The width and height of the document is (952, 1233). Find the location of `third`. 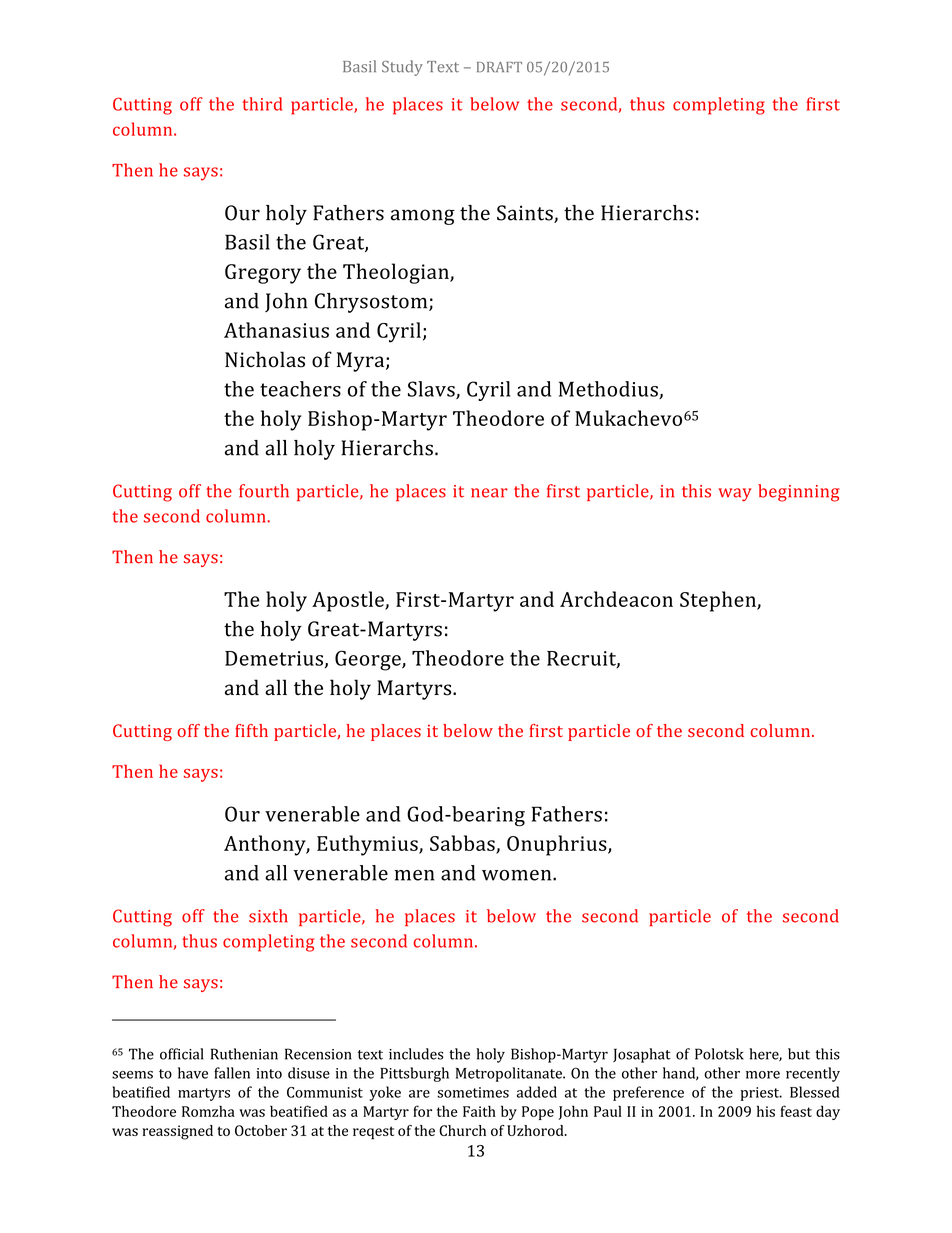

third is located at coordinates (262, 104).
